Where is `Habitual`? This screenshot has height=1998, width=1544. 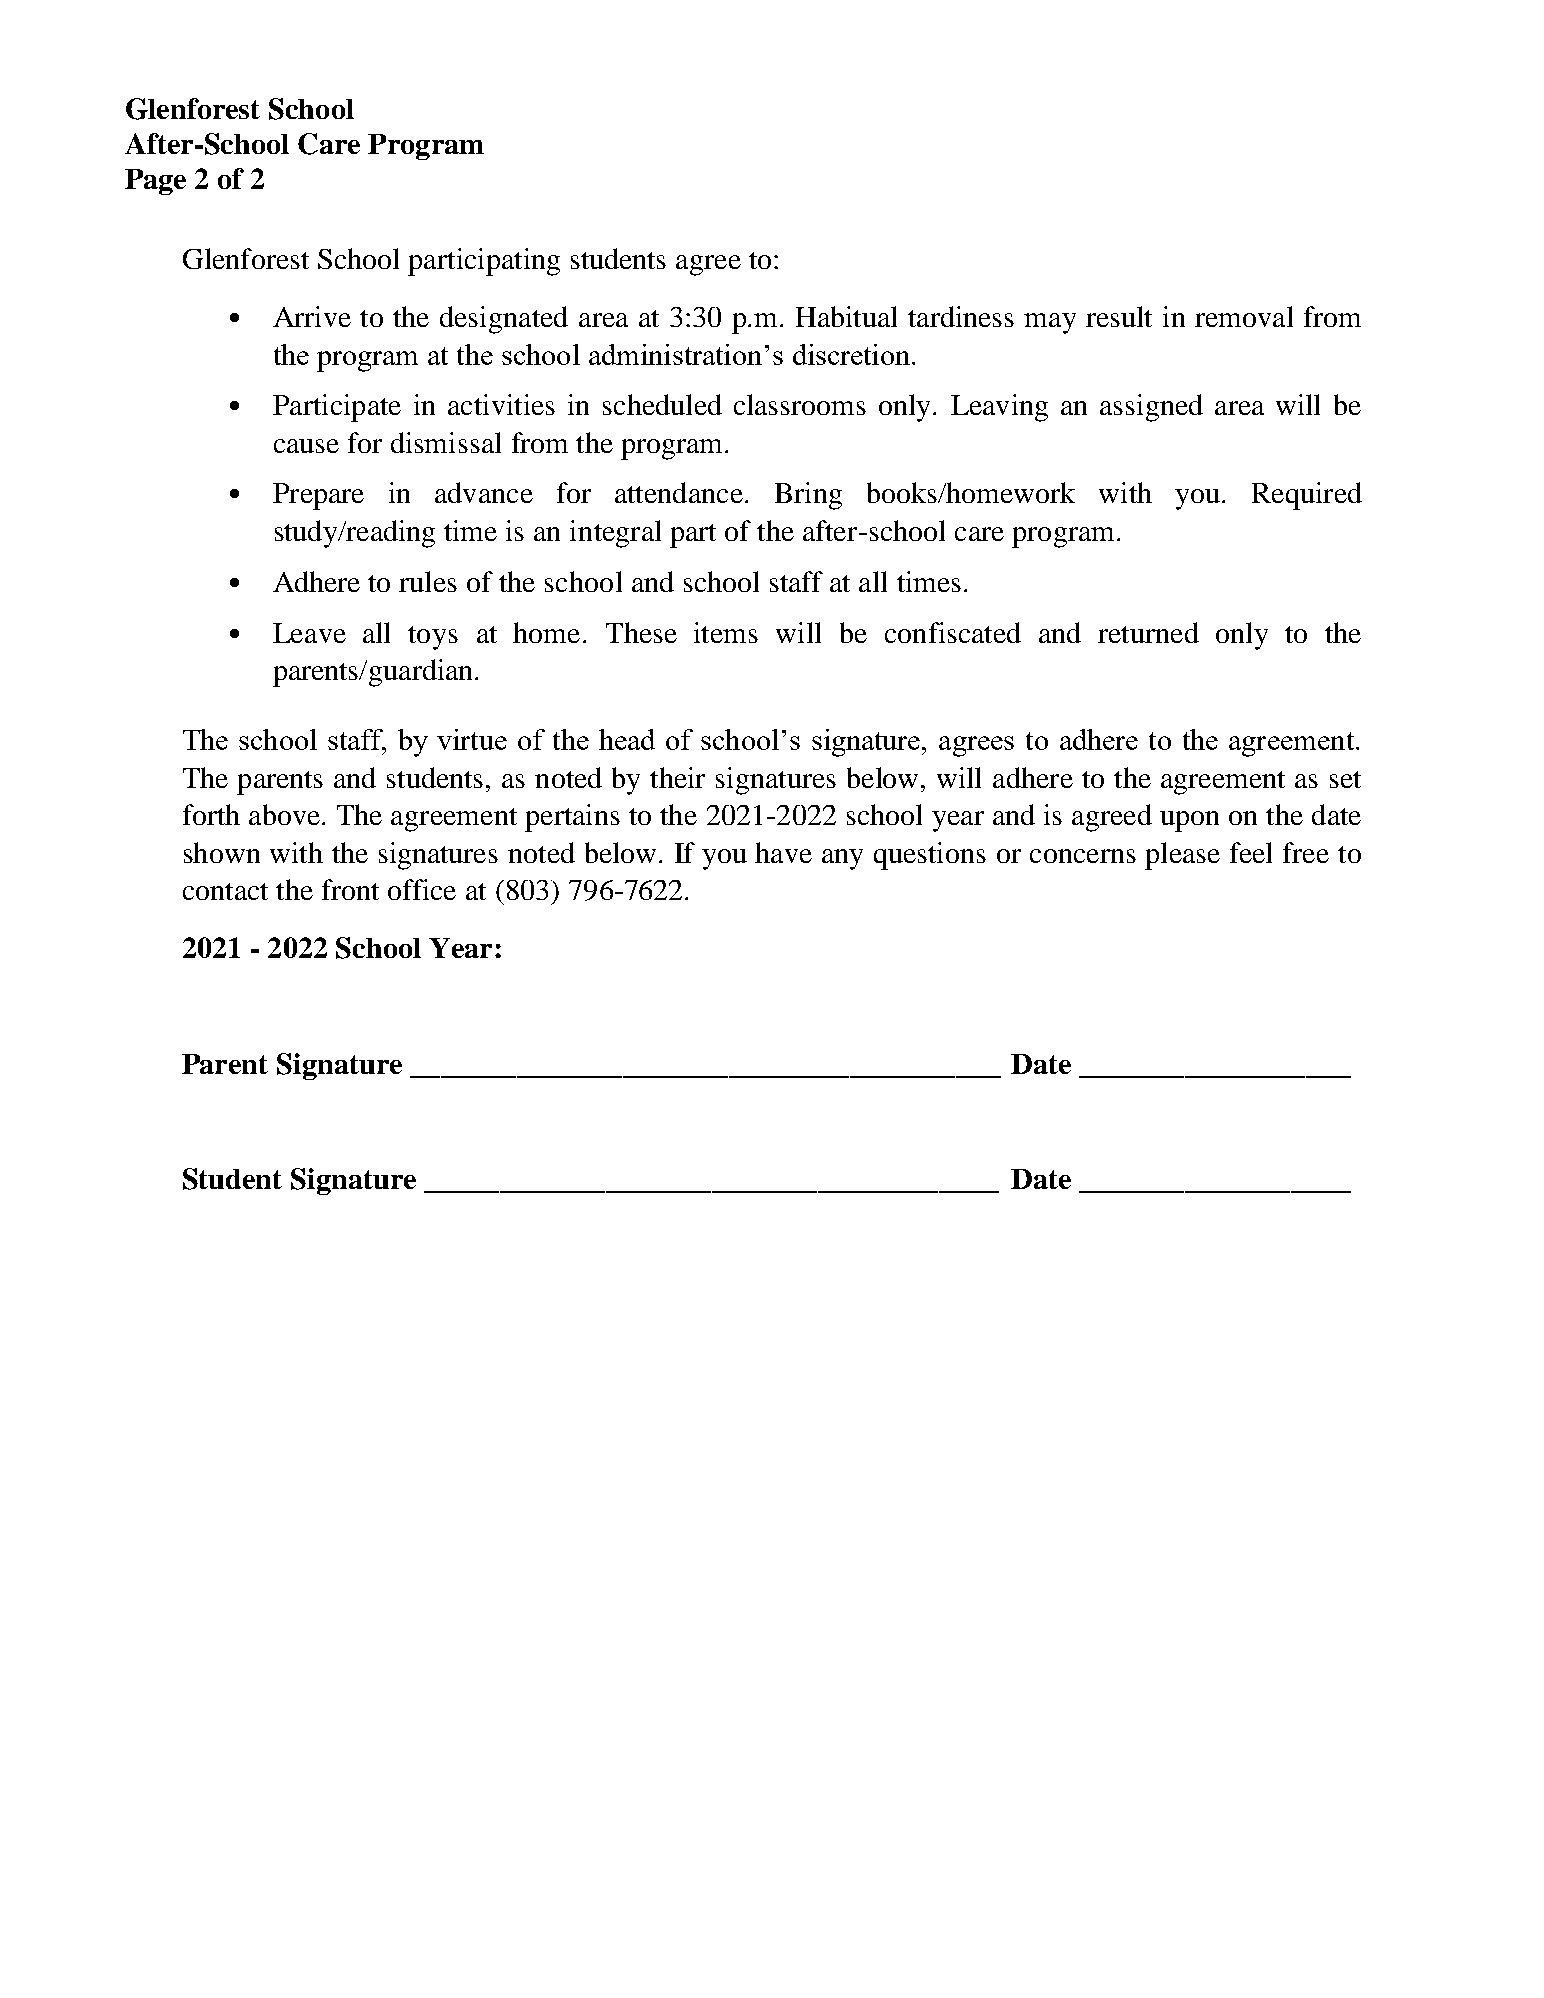 Habitual is located at coordinates (846, 316).
